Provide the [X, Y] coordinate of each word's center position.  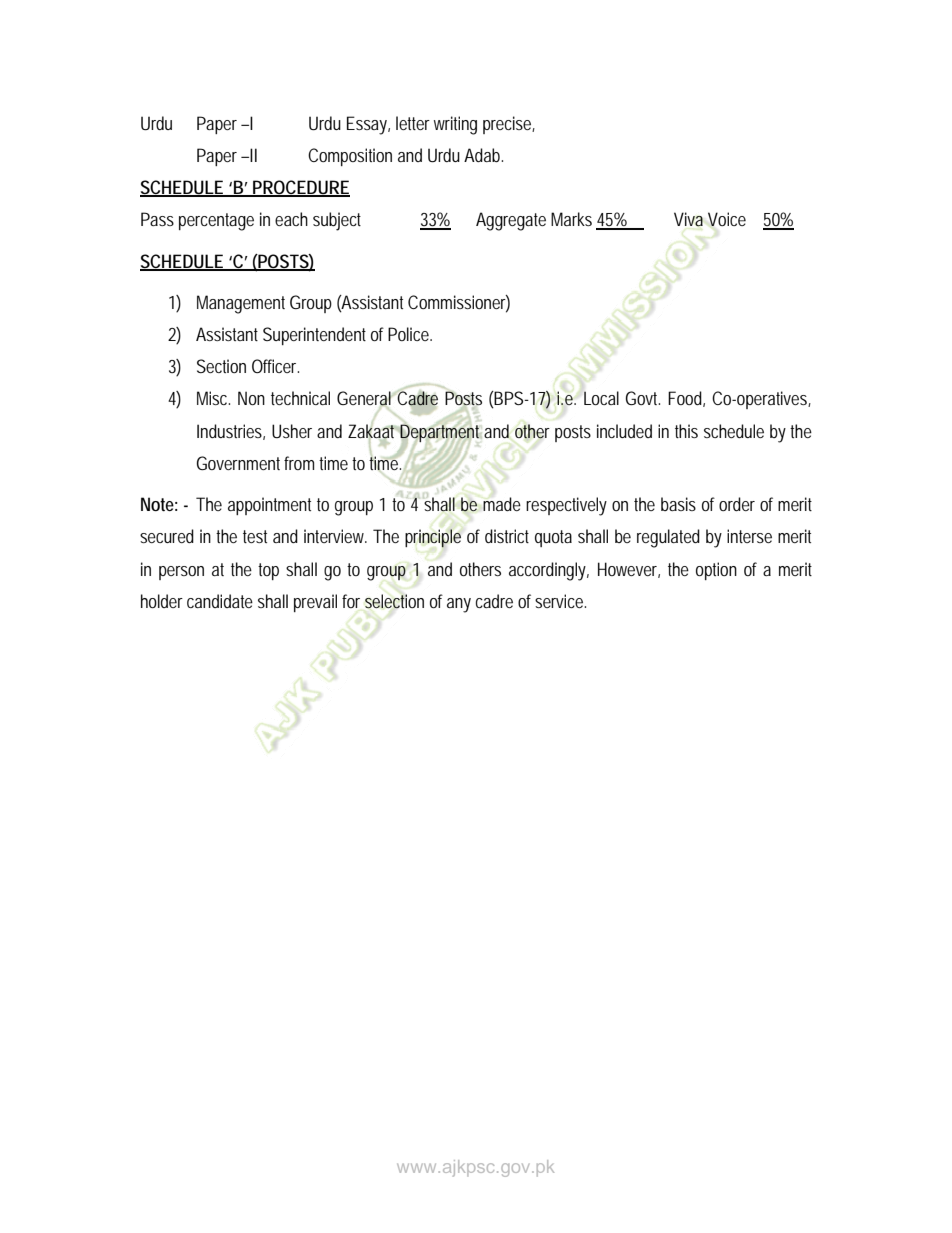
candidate [220, 601]
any [459, 605]
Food [685, 398]
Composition [350, 157]
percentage [216, 222]
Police [408, 334]
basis [678, 504]
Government [238, 463]
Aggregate [511, 221]
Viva [688, 219]
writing [455, 125]
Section [221, 366]
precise [507, 125]
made [502, 504]
